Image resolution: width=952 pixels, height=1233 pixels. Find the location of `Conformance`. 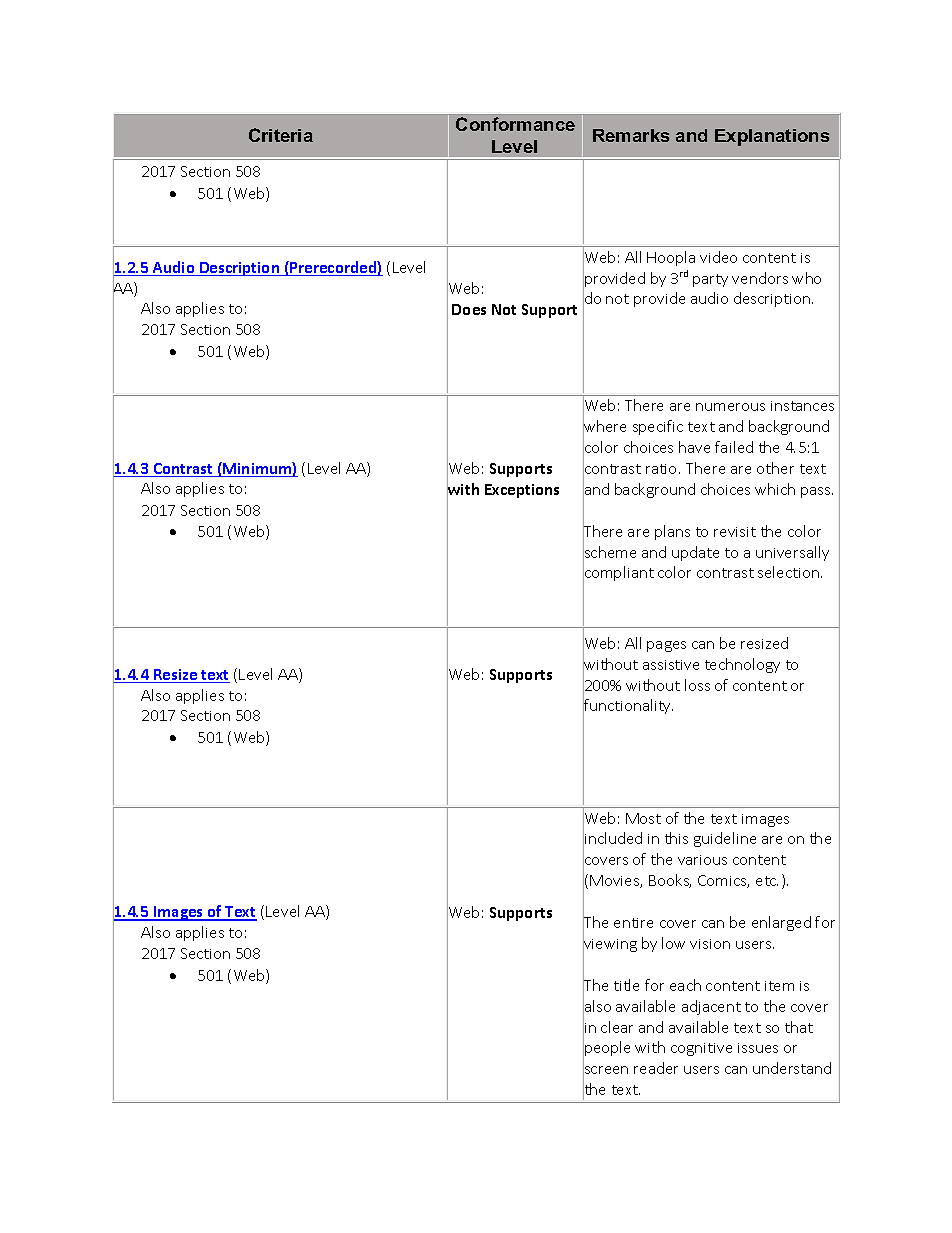

Conformance is located at coordinates (515, 124).
